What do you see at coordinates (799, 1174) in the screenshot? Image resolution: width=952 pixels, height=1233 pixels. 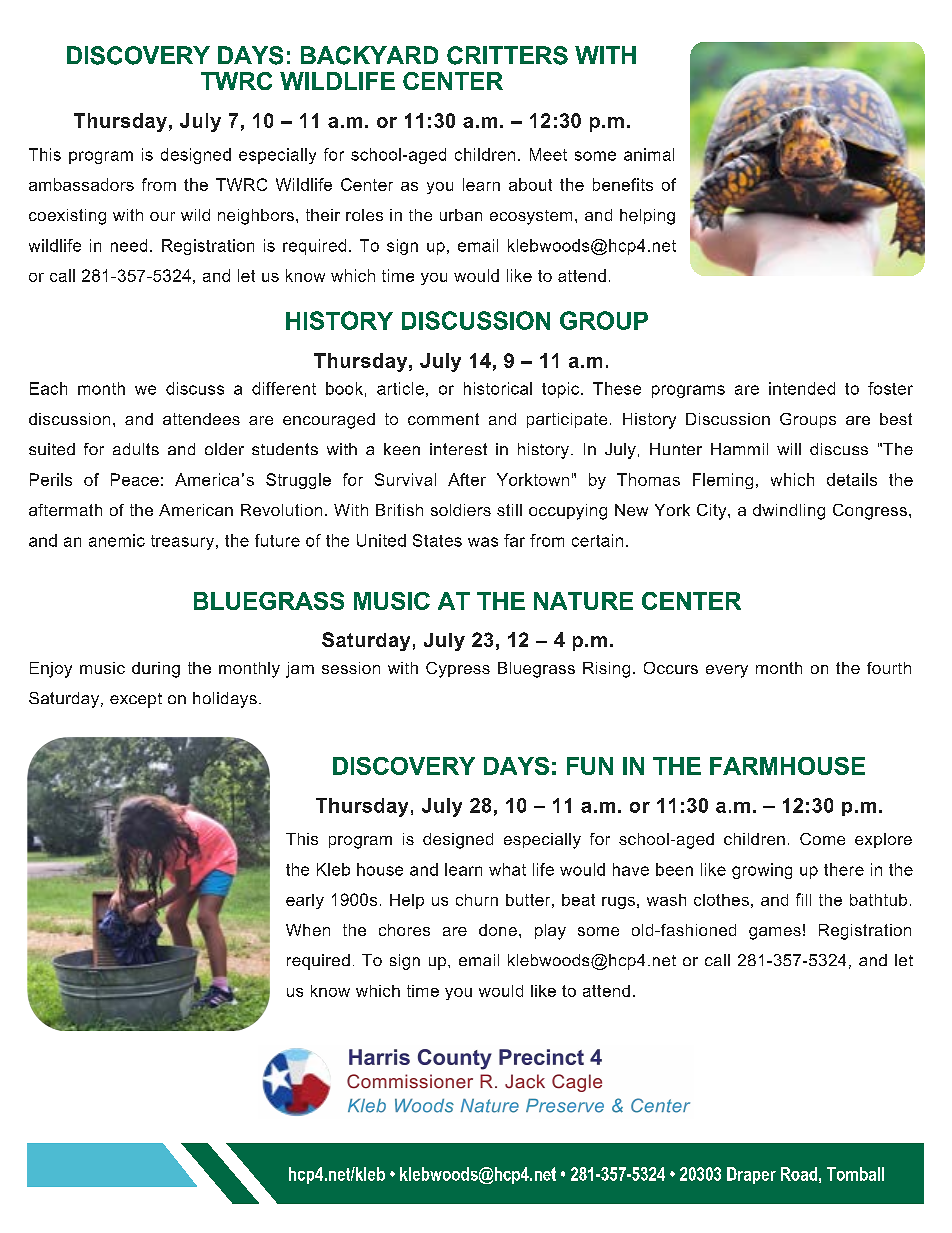 I see `Road` at bounding box center [799, 1174].
